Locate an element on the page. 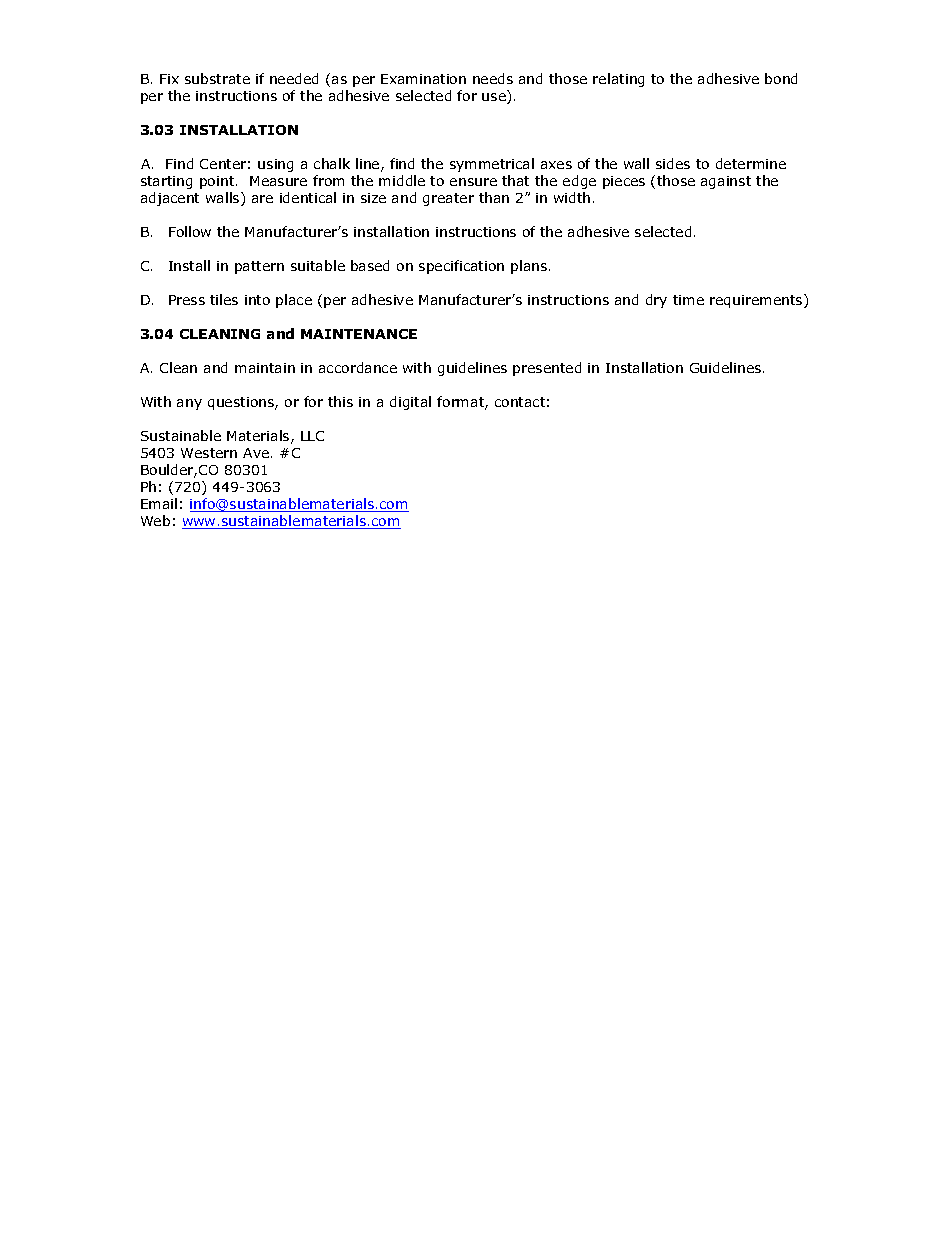 The image size is (952, 1233). digital is located at coordinates (410, 403).
